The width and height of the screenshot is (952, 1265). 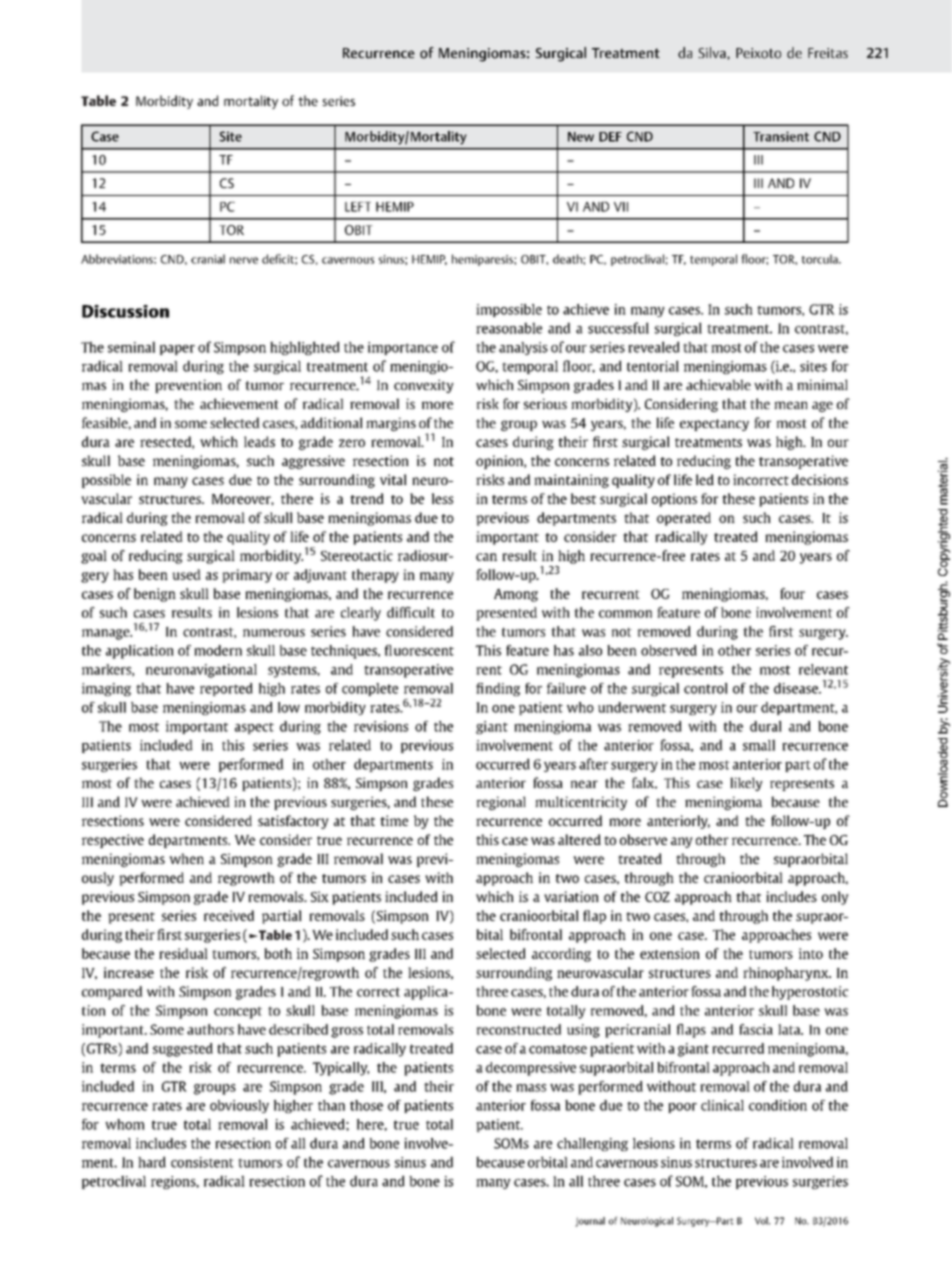 I want to click on nerve, so click(x=244, y=260).
